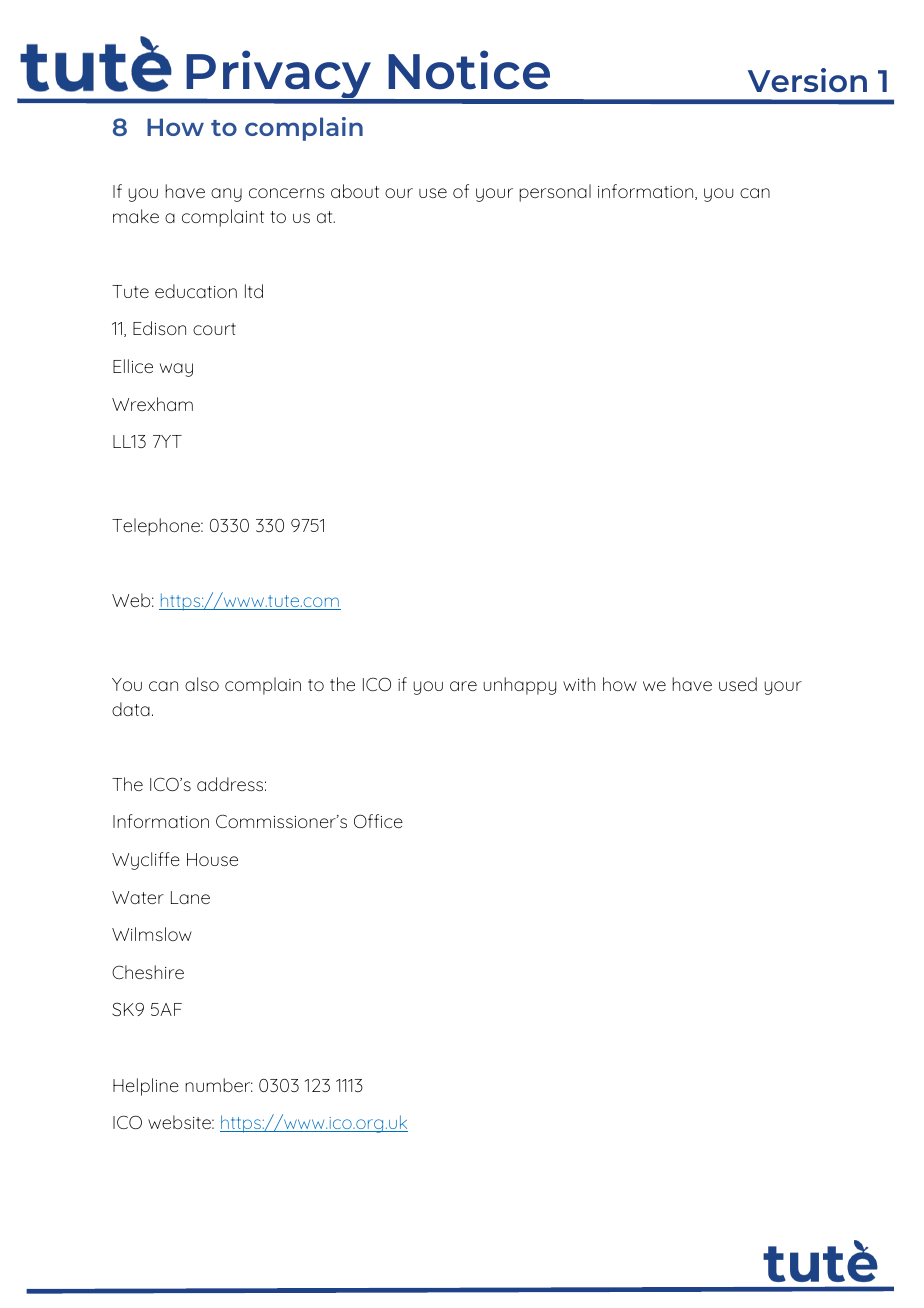 The height and width of the image is (1308, 924). What do you see at coordinates (469, 70) in the image?
I see `Notice` at bounding box center [469, 70].
